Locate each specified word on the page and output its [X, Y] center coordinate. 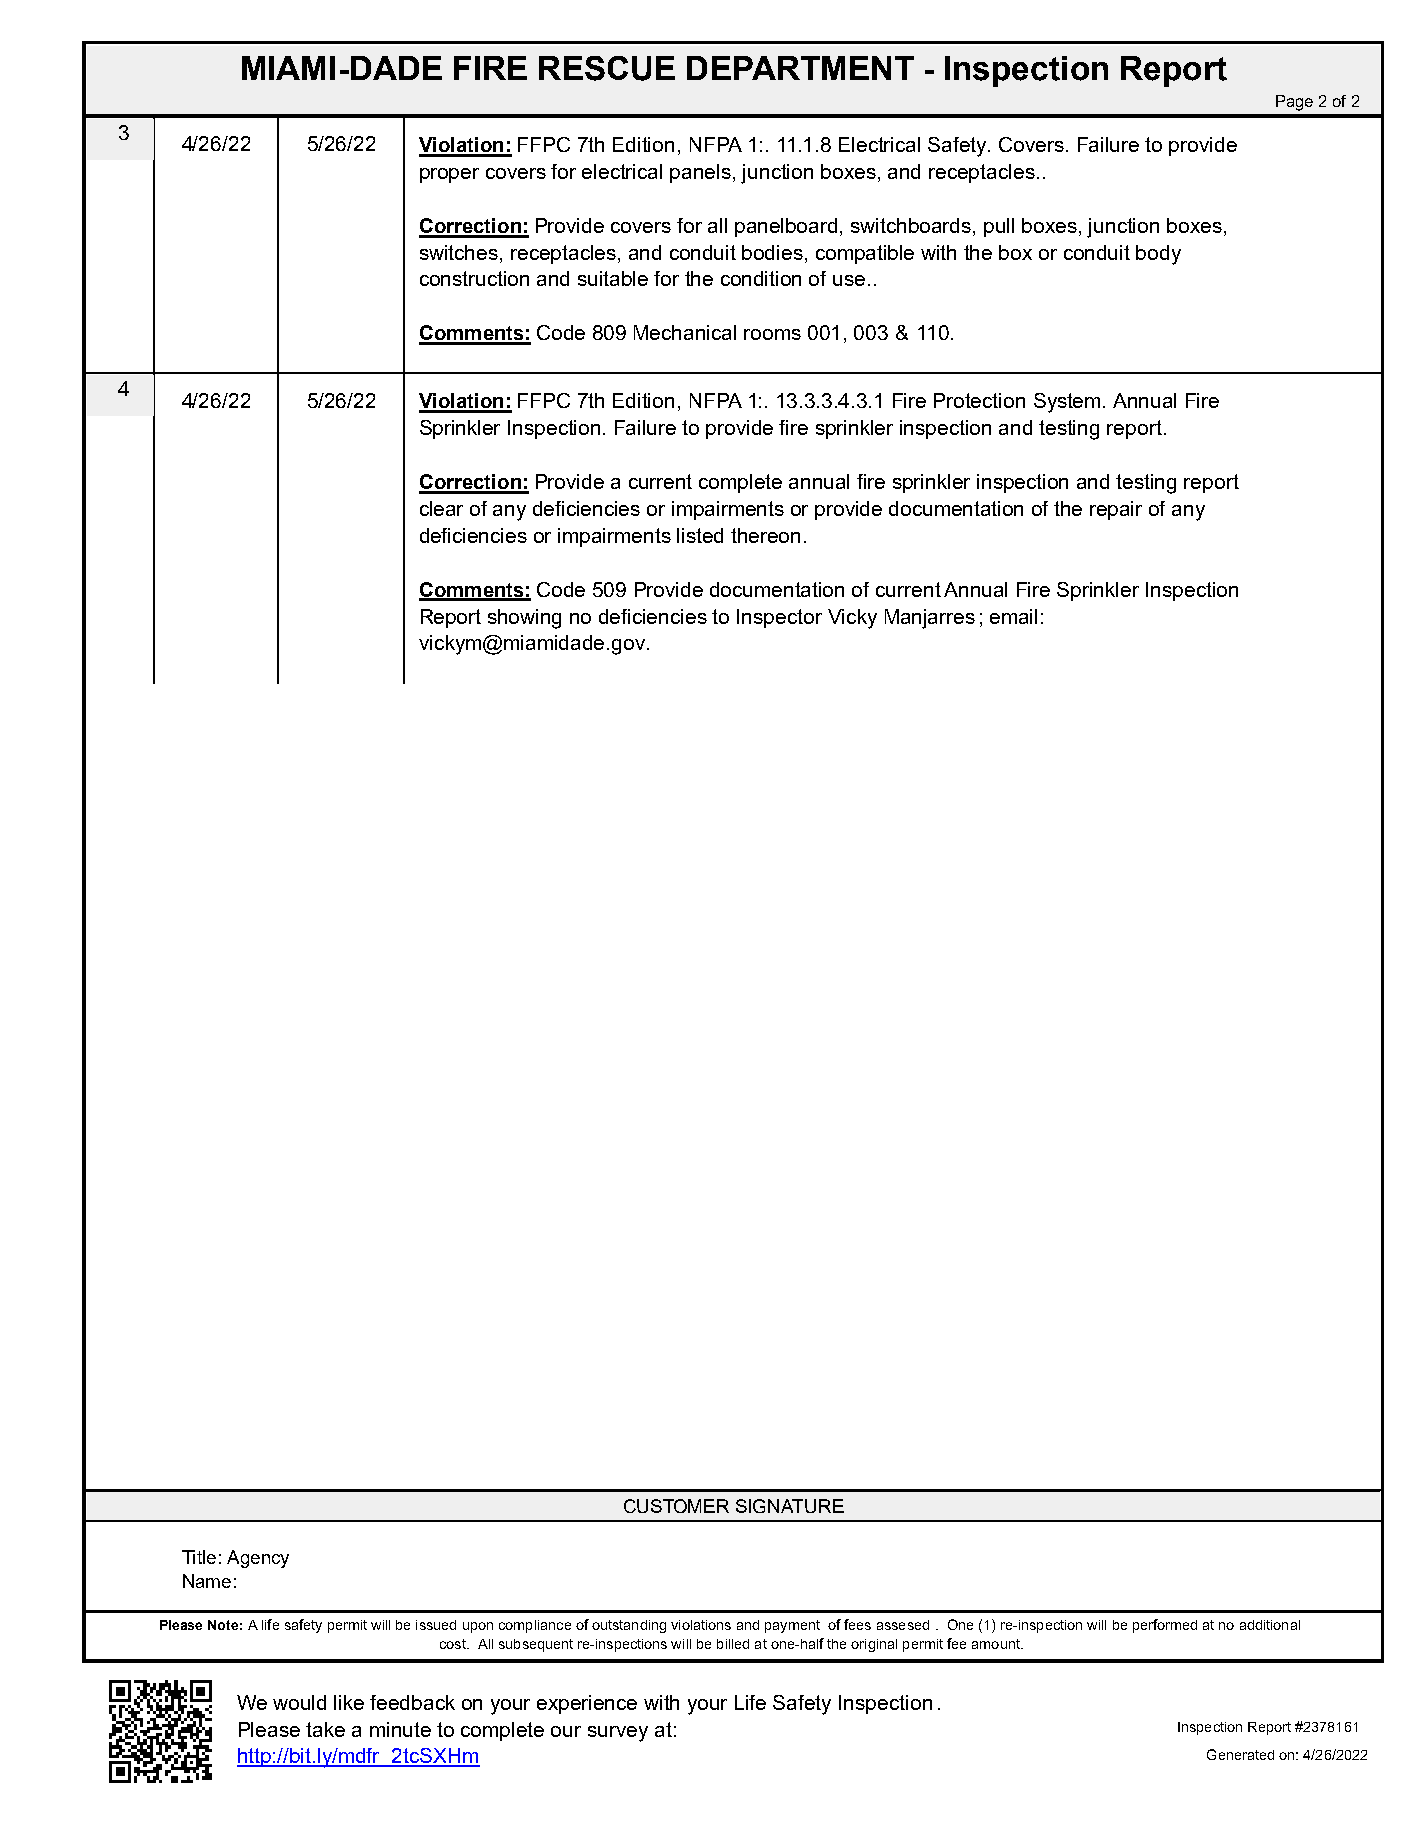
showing [524, 619]
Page [1294, 103]
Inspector [779, 618]
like [349, 1702]
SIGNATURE [790, 1506]
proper [449, 175]
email [1013, 616]
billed [733, 1644]
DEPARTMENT [800, 68]
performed [1165, 1626]
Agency [258, 1559]
